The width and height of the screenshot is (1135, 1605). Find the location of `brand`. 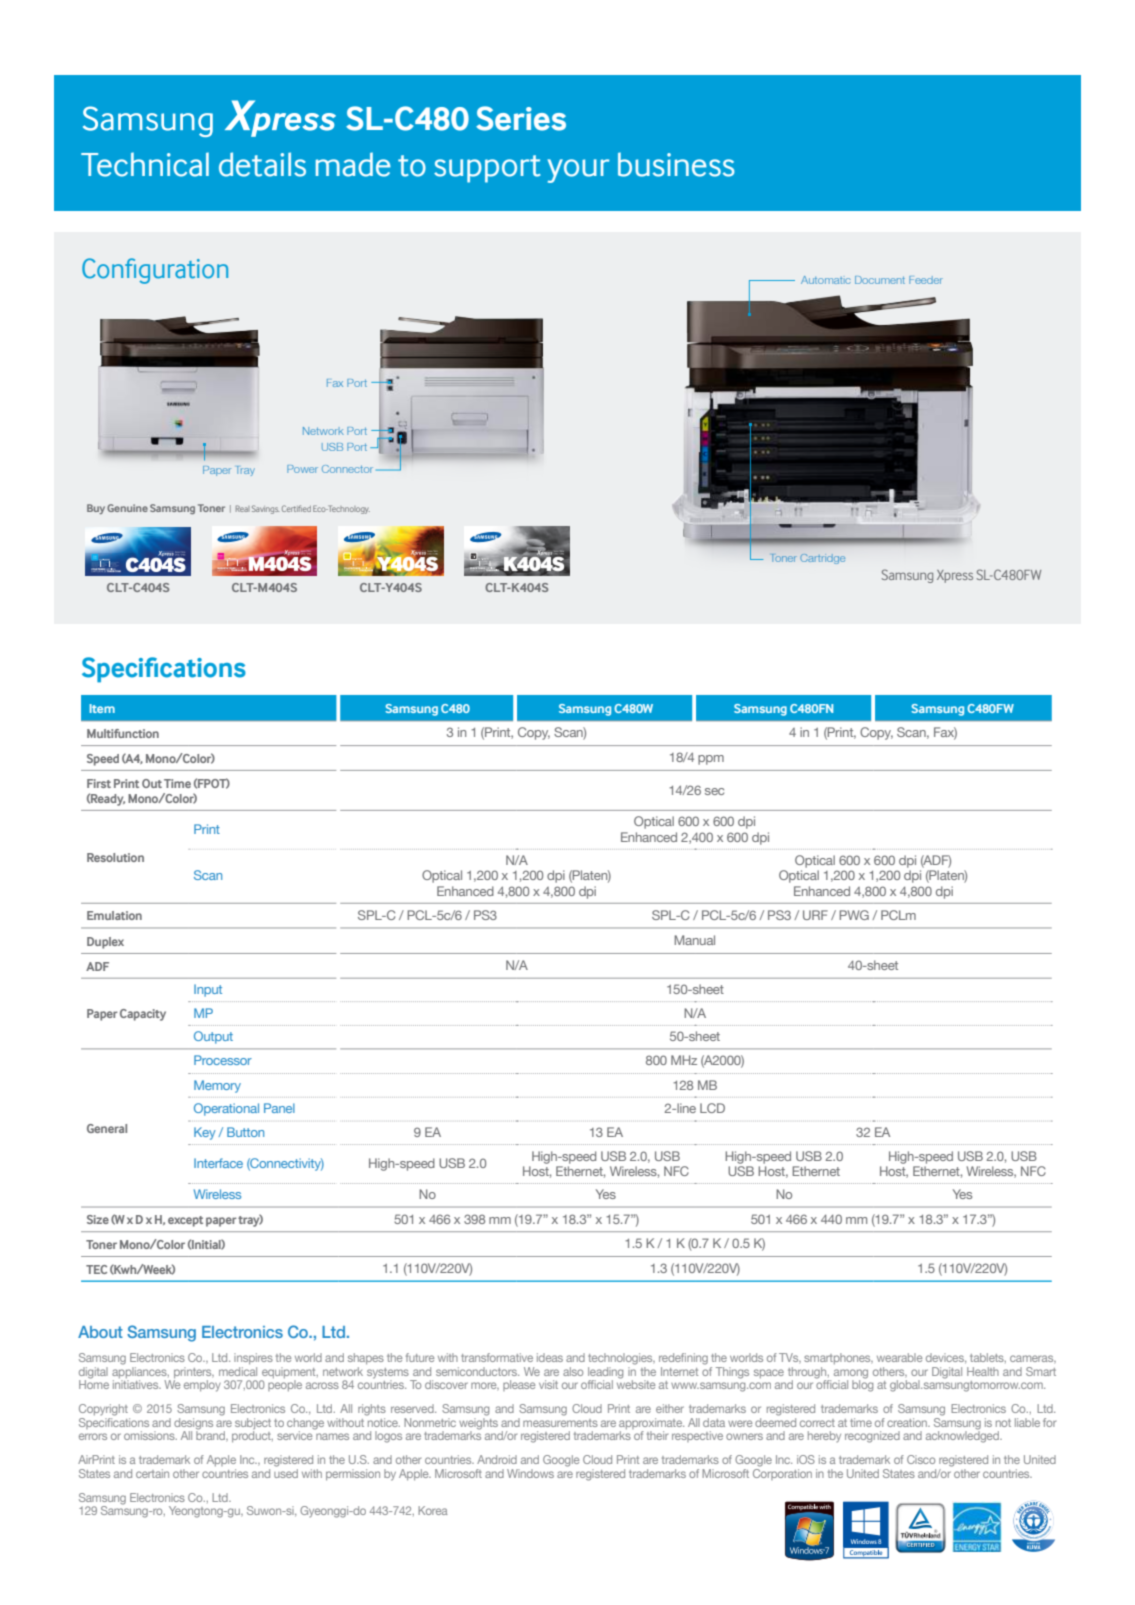

brand is located at coordinates (211, 1435).
